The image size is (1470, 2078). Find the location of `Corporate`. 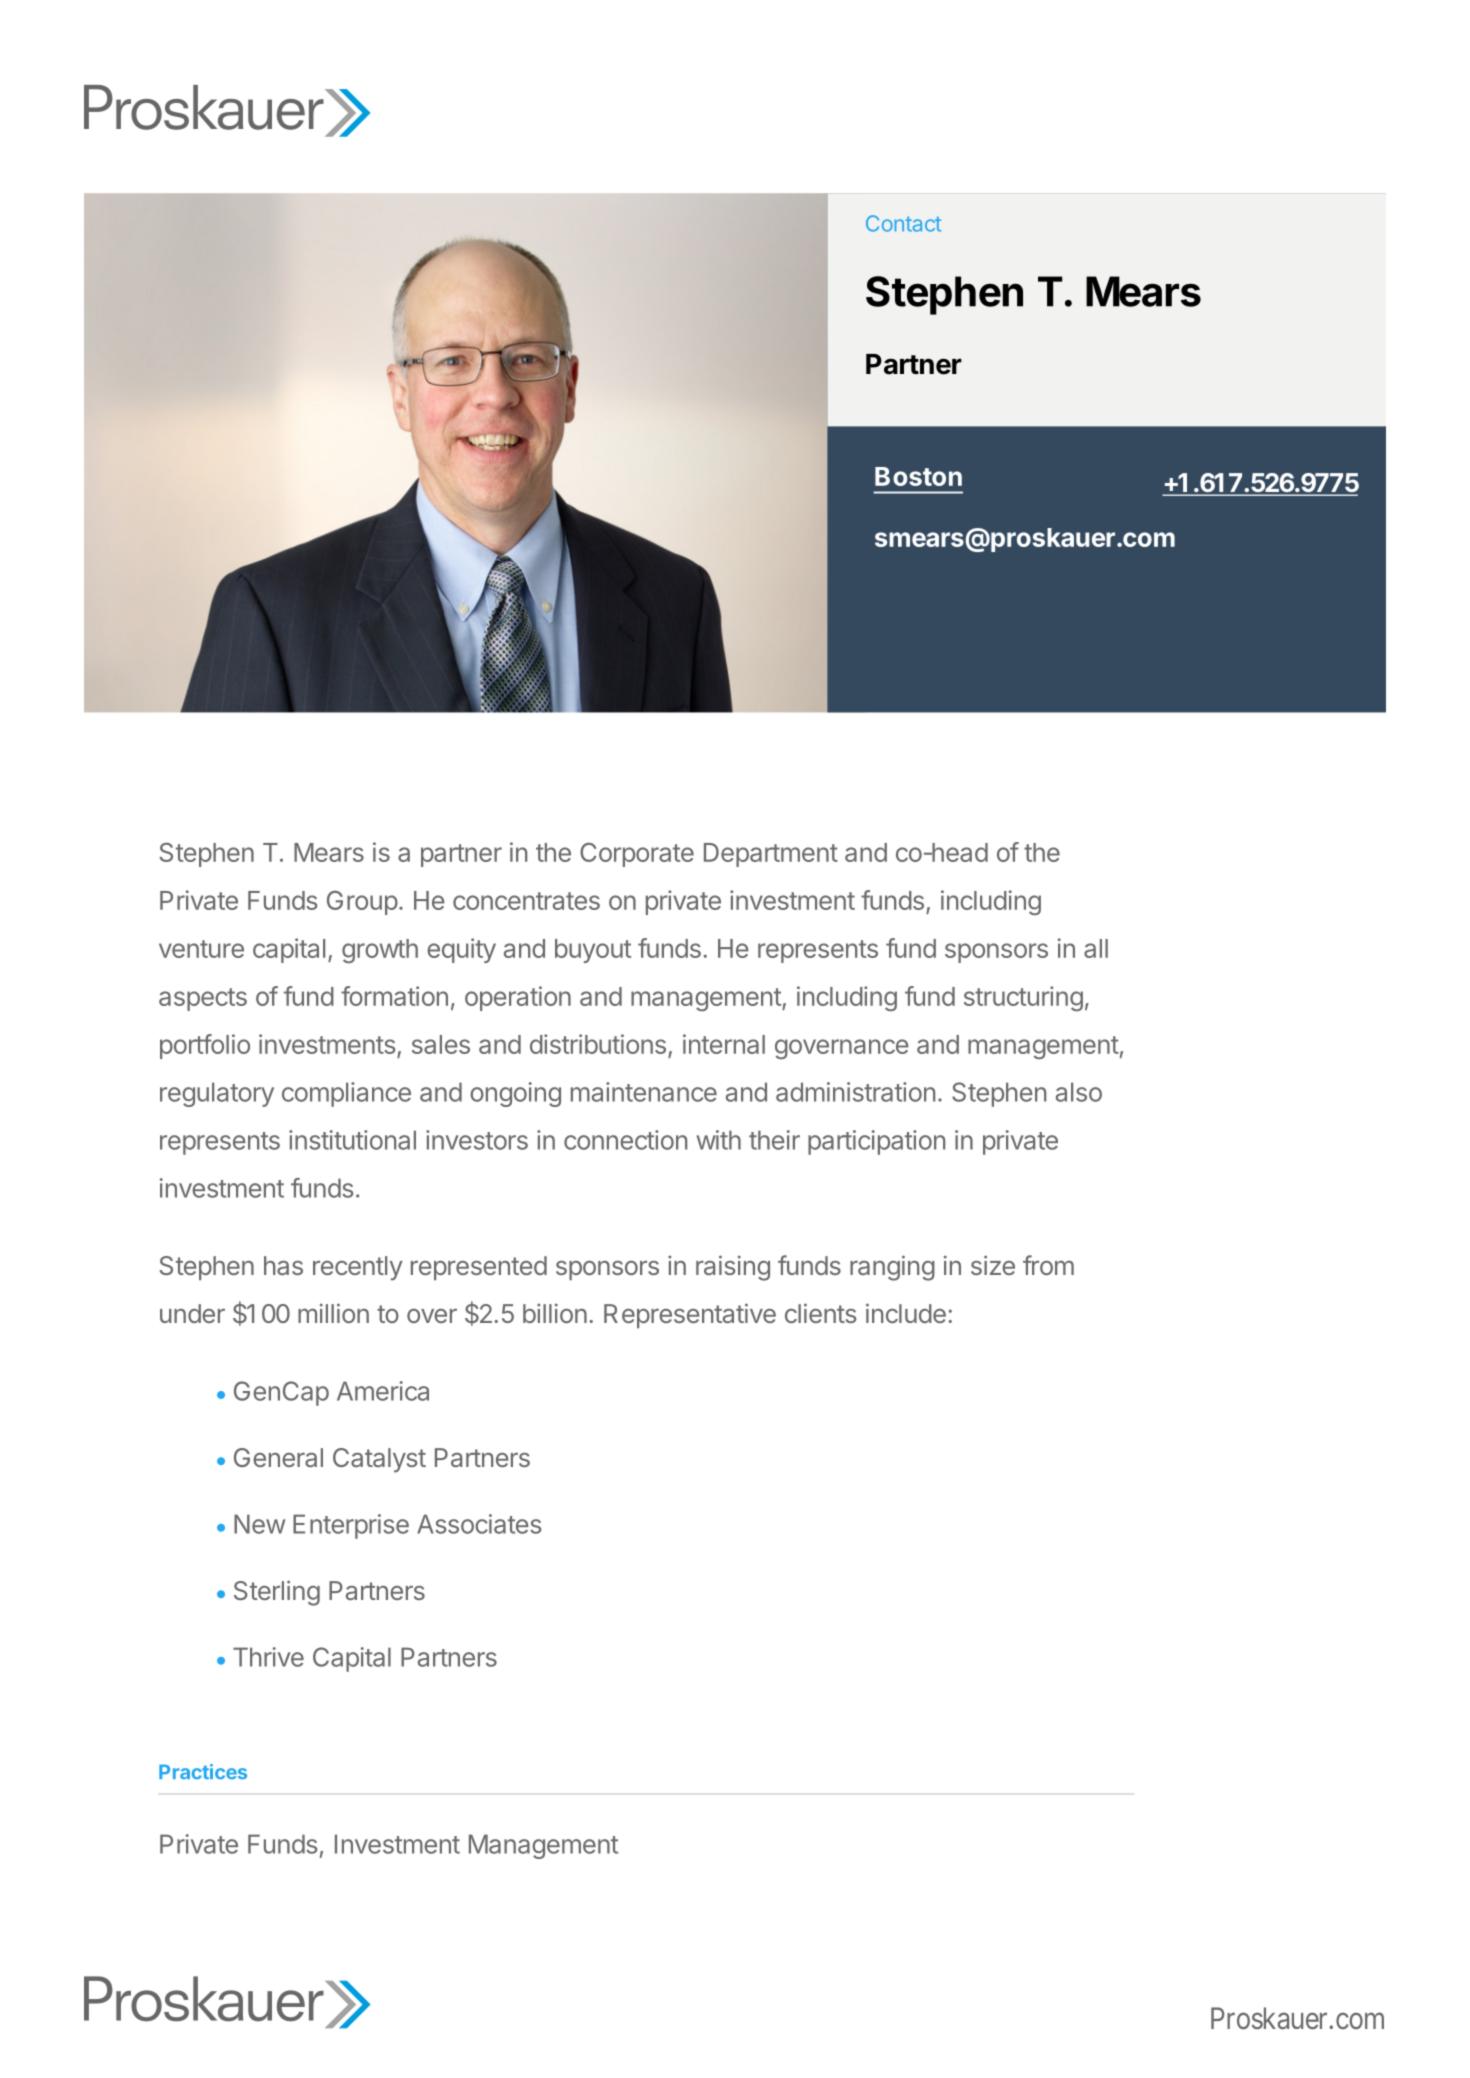

Corporate is located at coordinates (637, 855).
